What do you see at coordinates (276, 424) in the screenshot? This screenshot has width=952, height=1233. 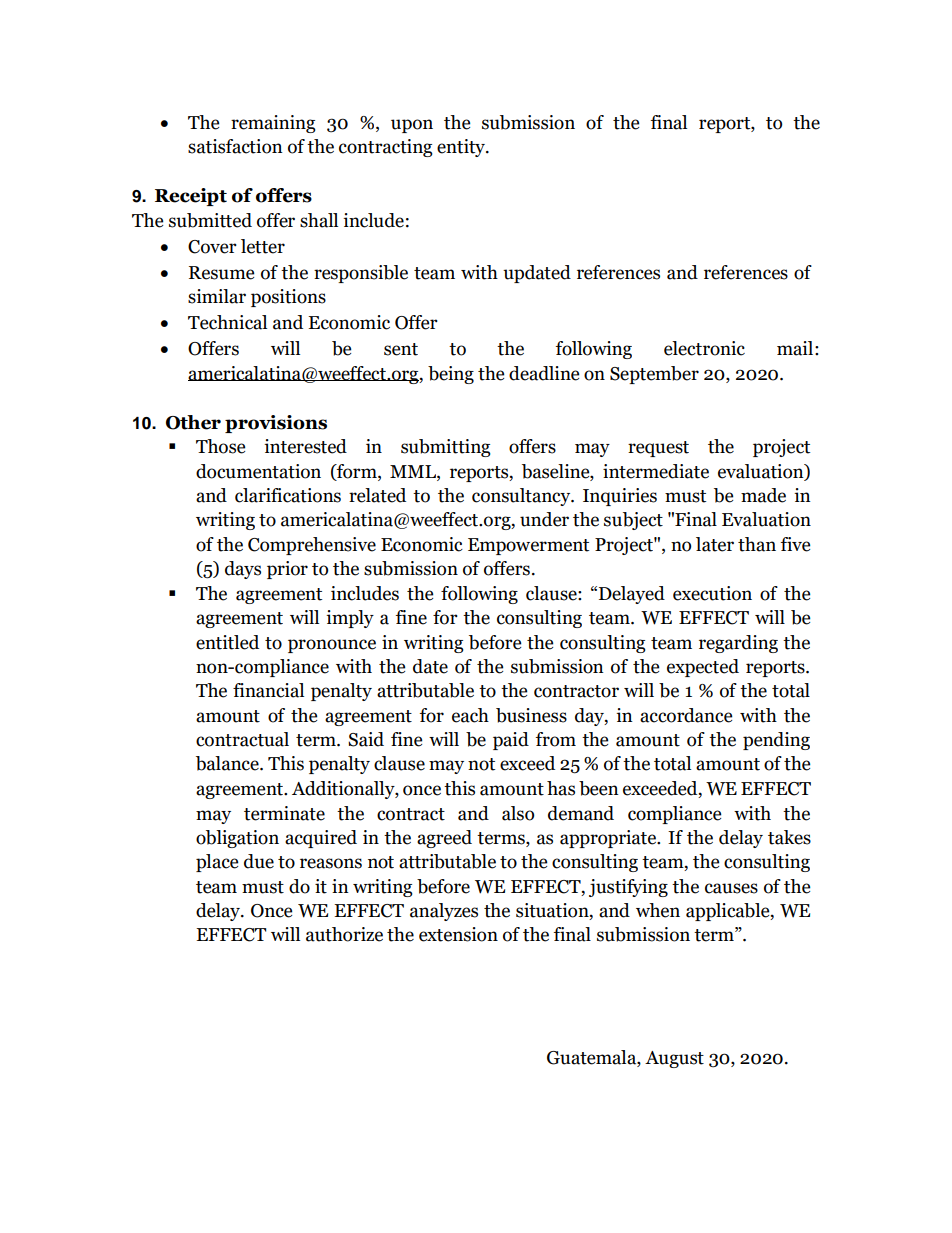 I see `provisions` at bounding box center [276, 424].
